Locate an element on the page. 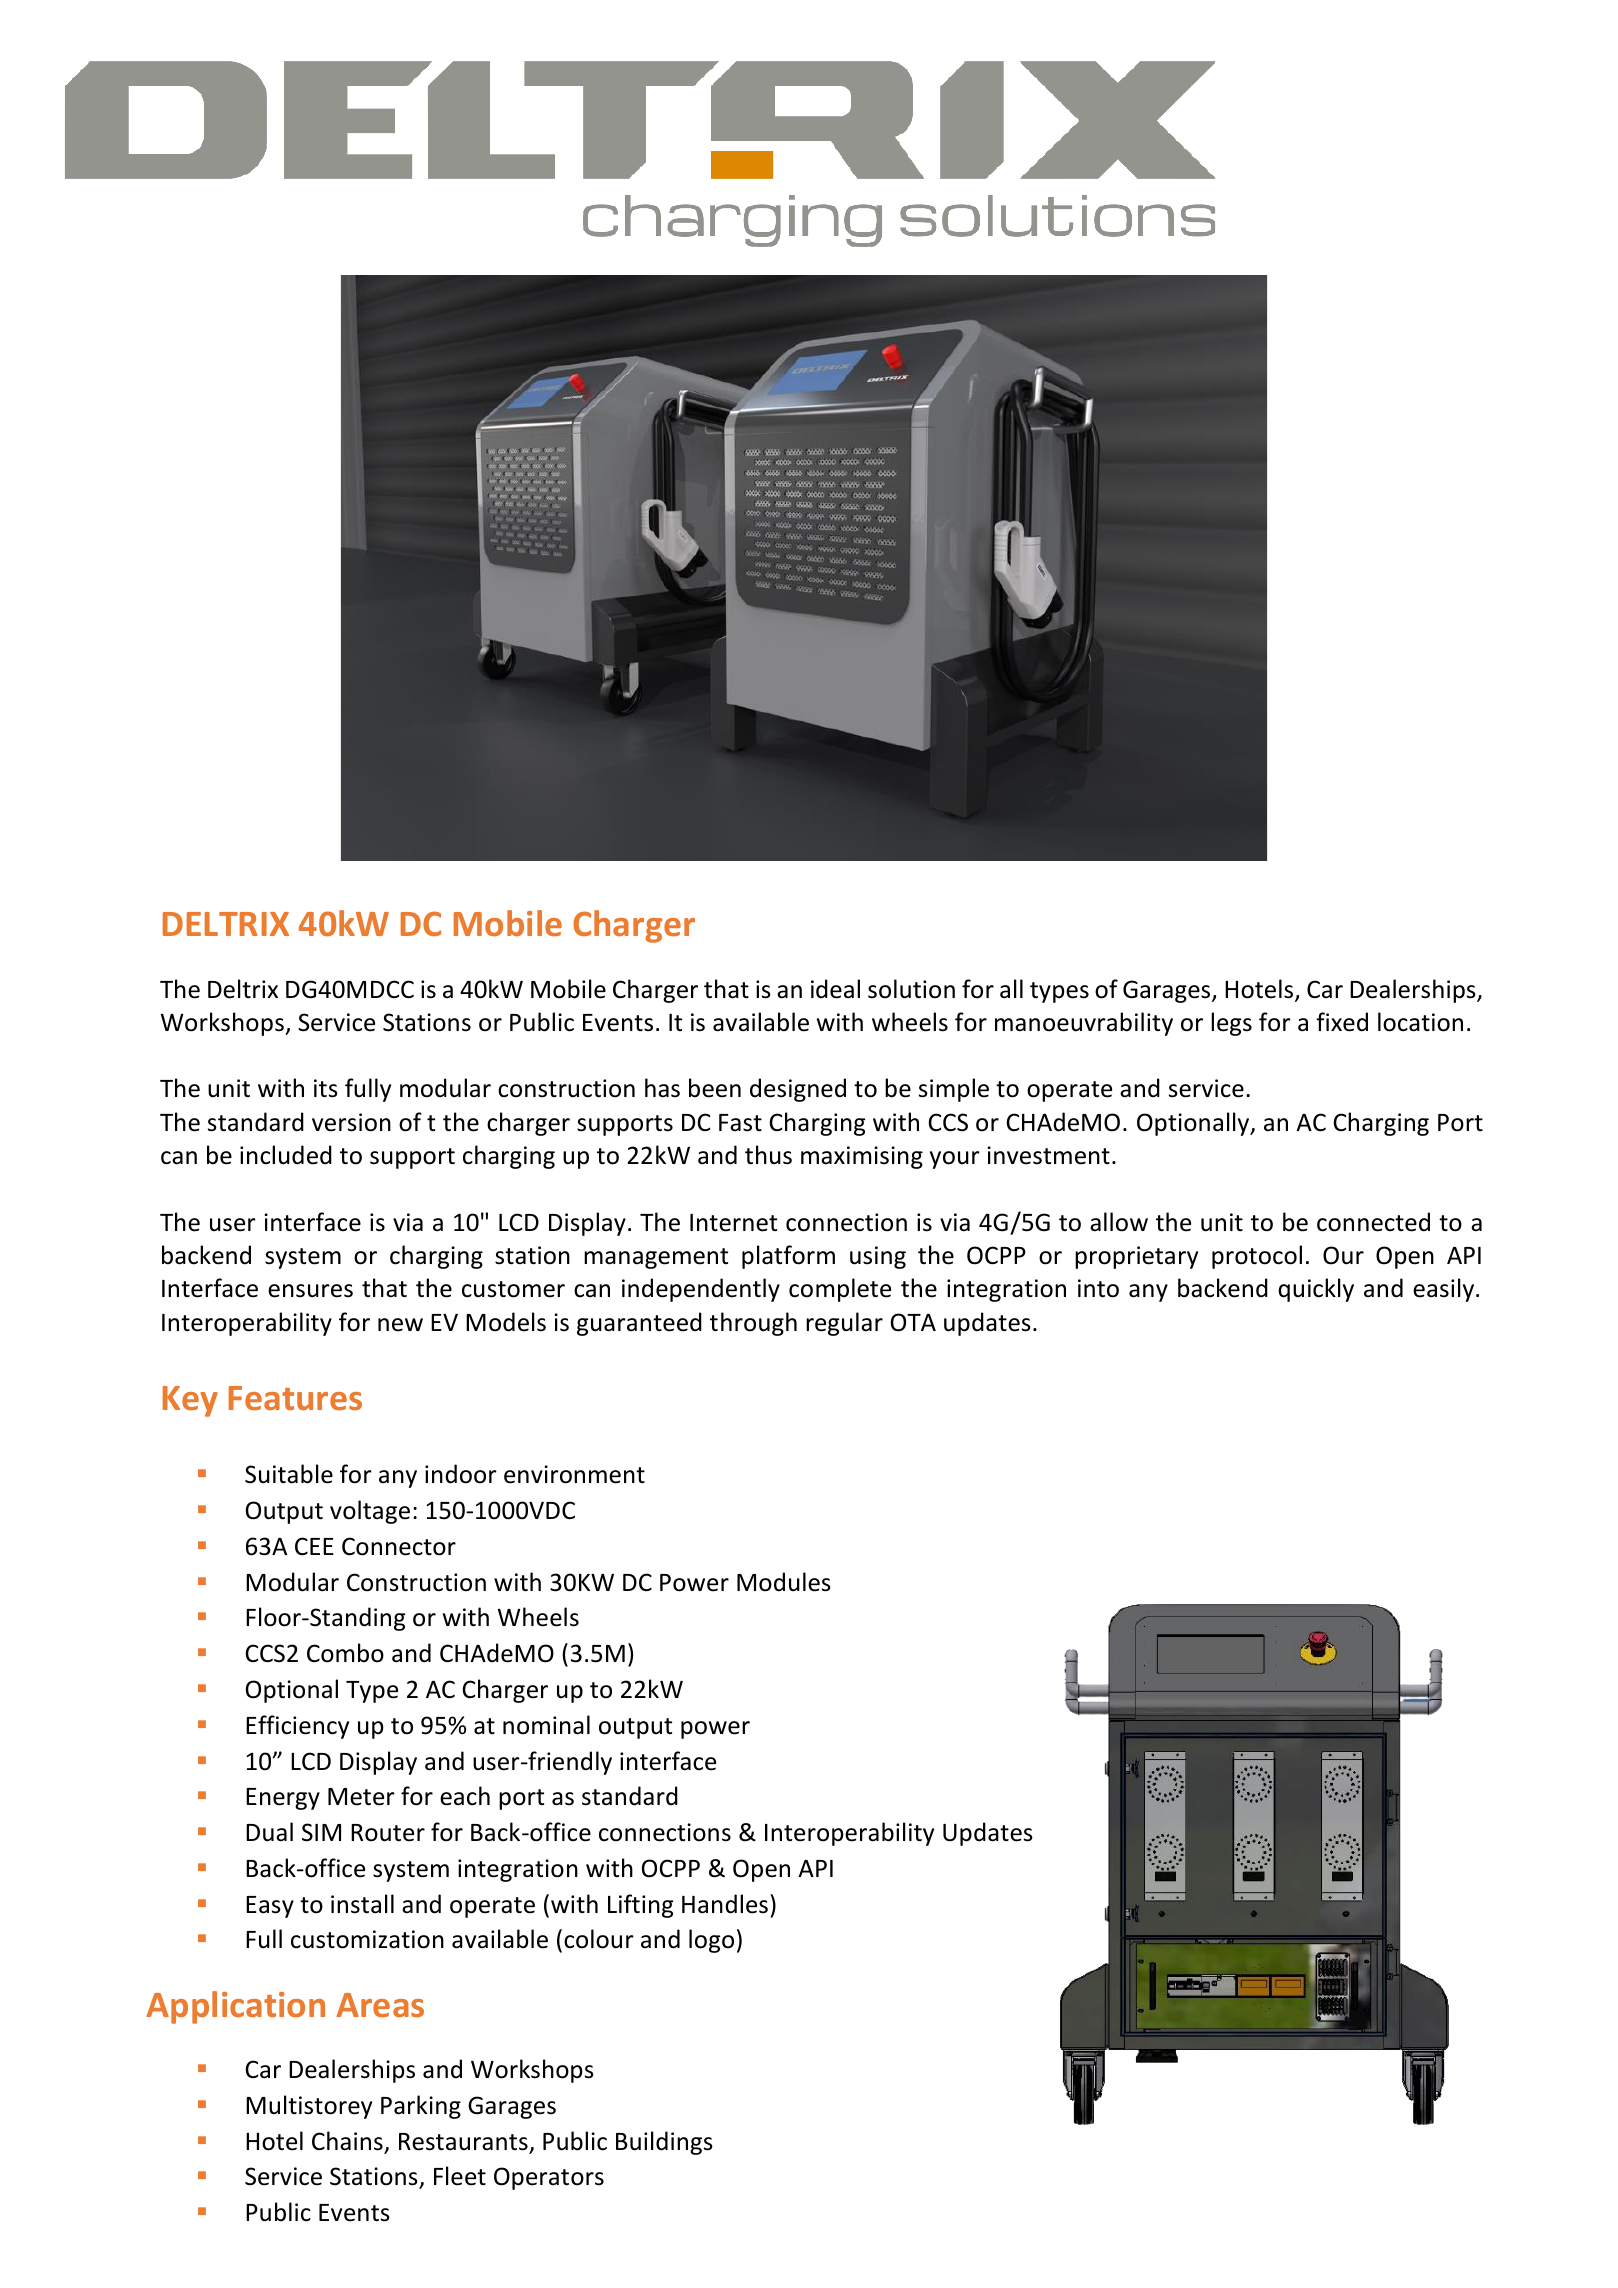  its is located at coordinates (326, 1088).
